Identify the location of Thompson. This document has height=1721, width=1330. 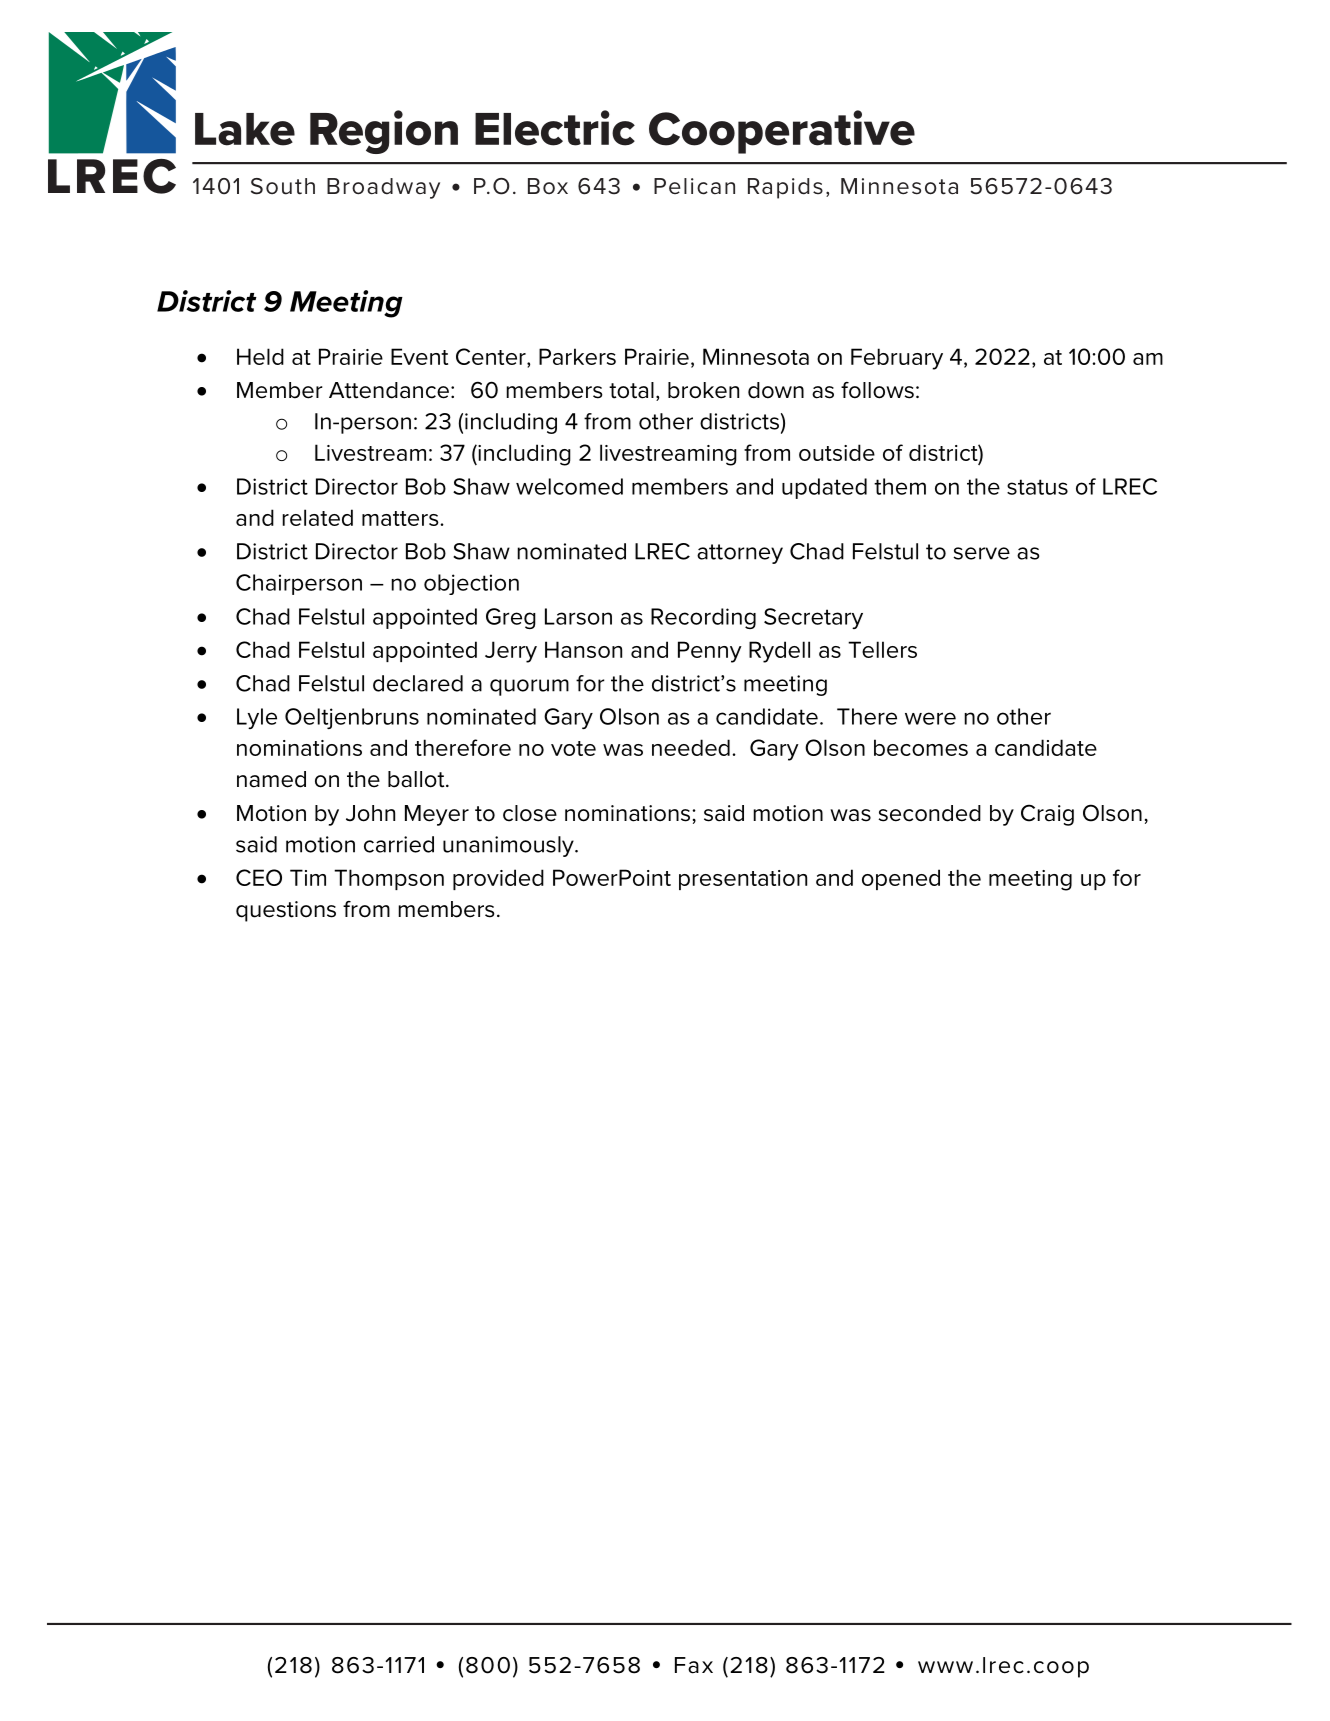
(389, 879).
